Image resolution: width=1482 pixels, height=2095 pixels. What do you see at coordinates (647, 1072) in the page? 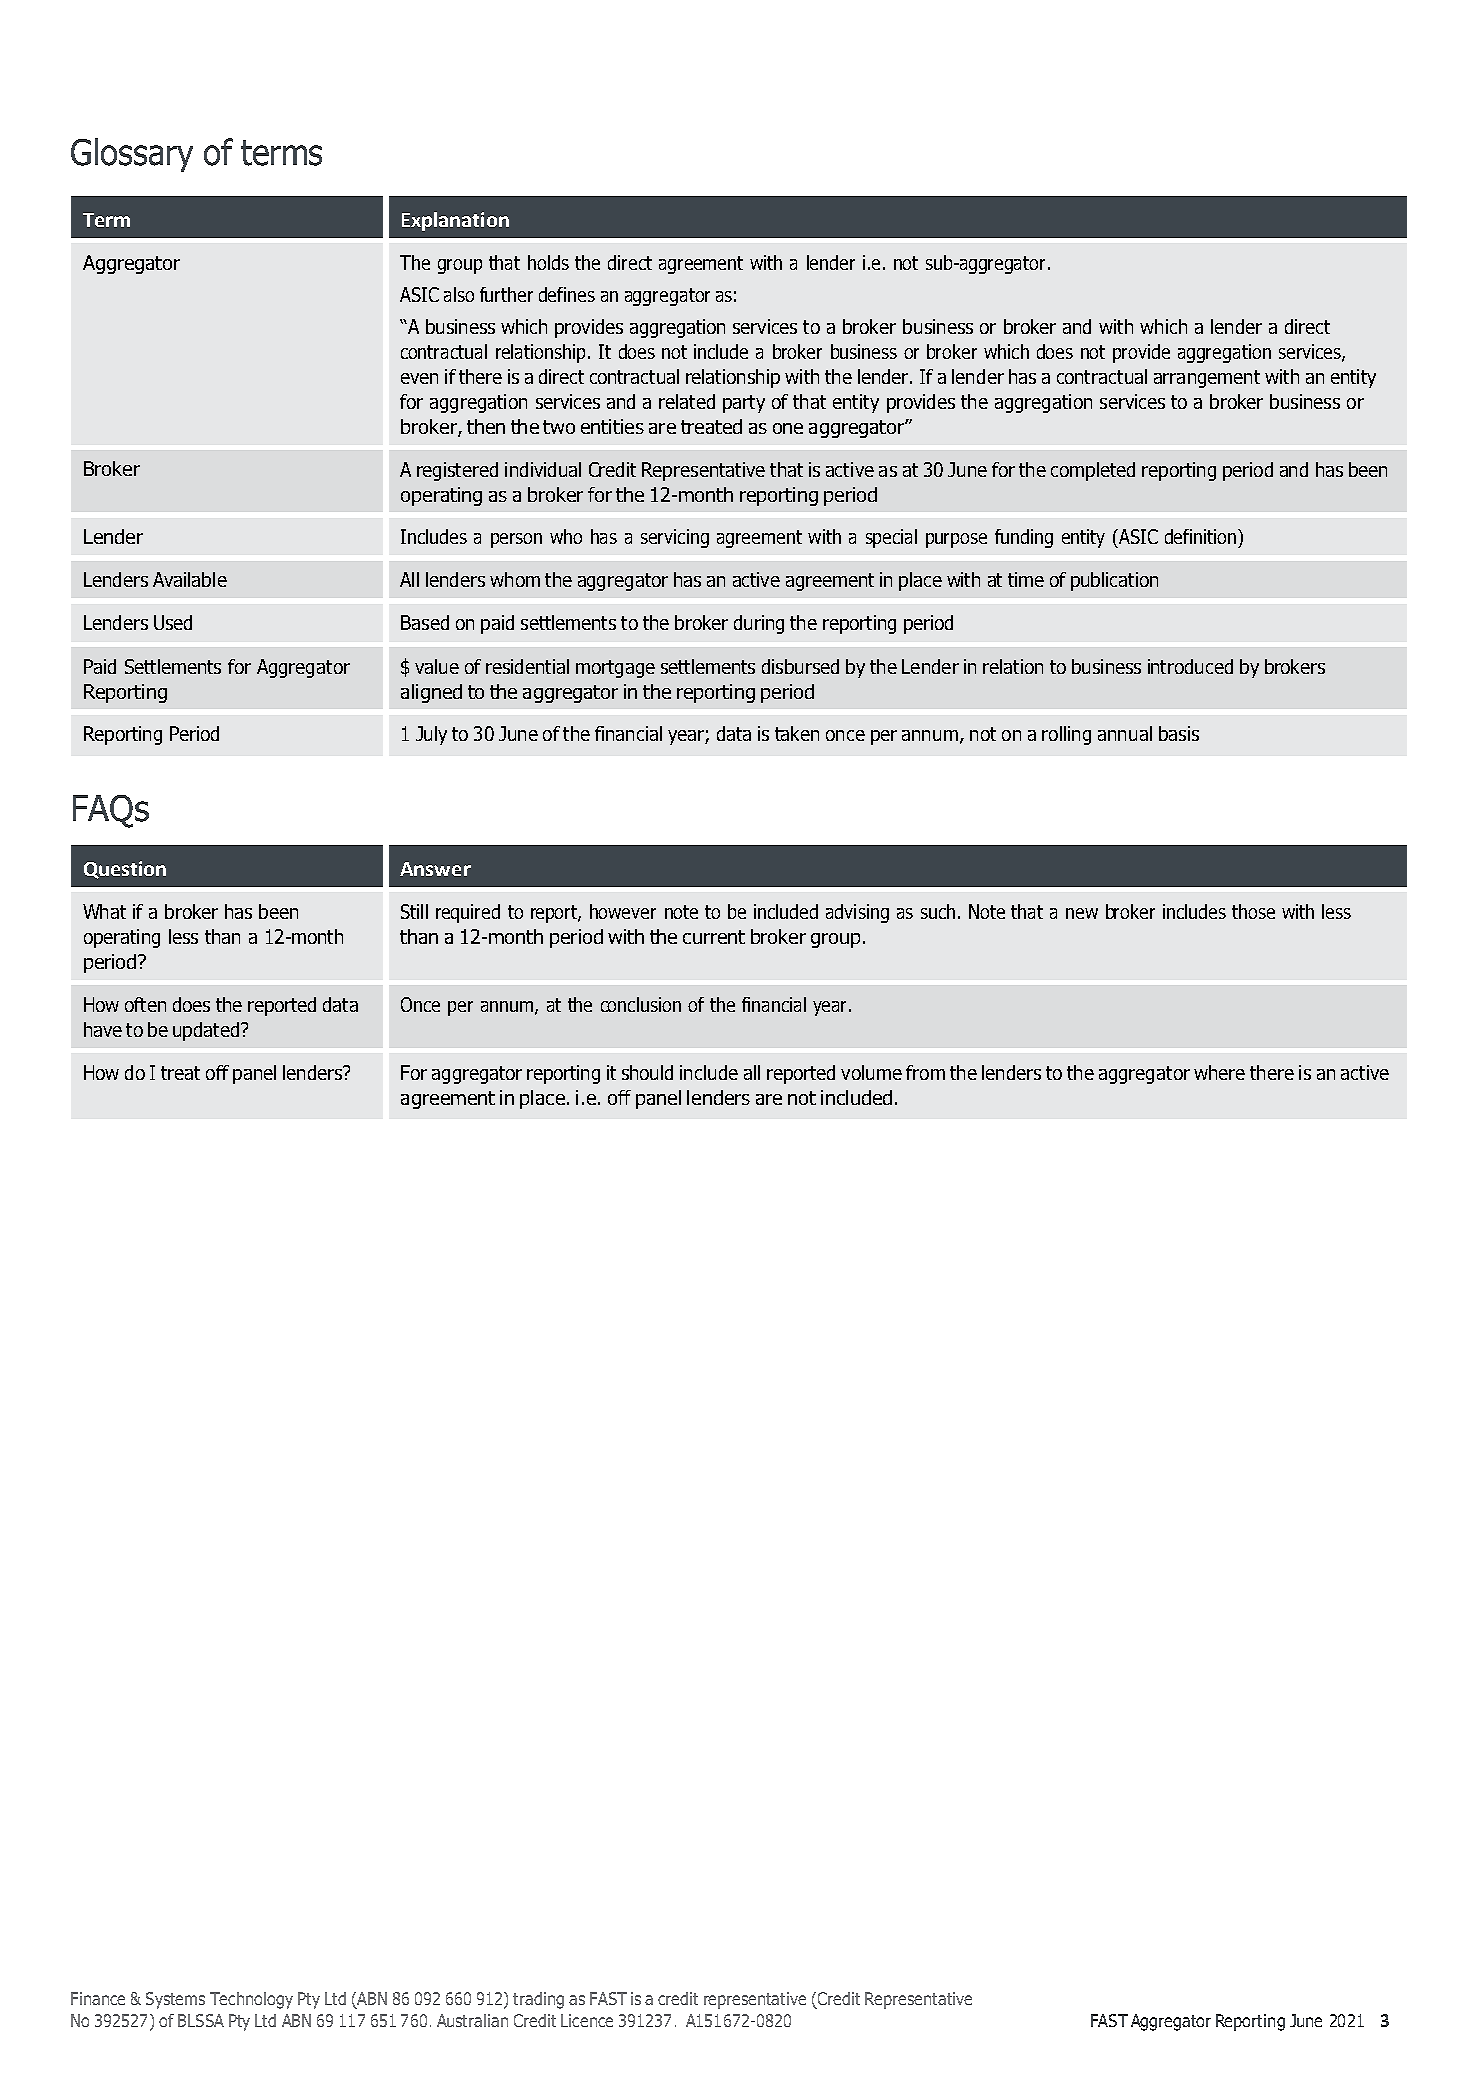
I see `should` at bounding box center [647, 1072].
